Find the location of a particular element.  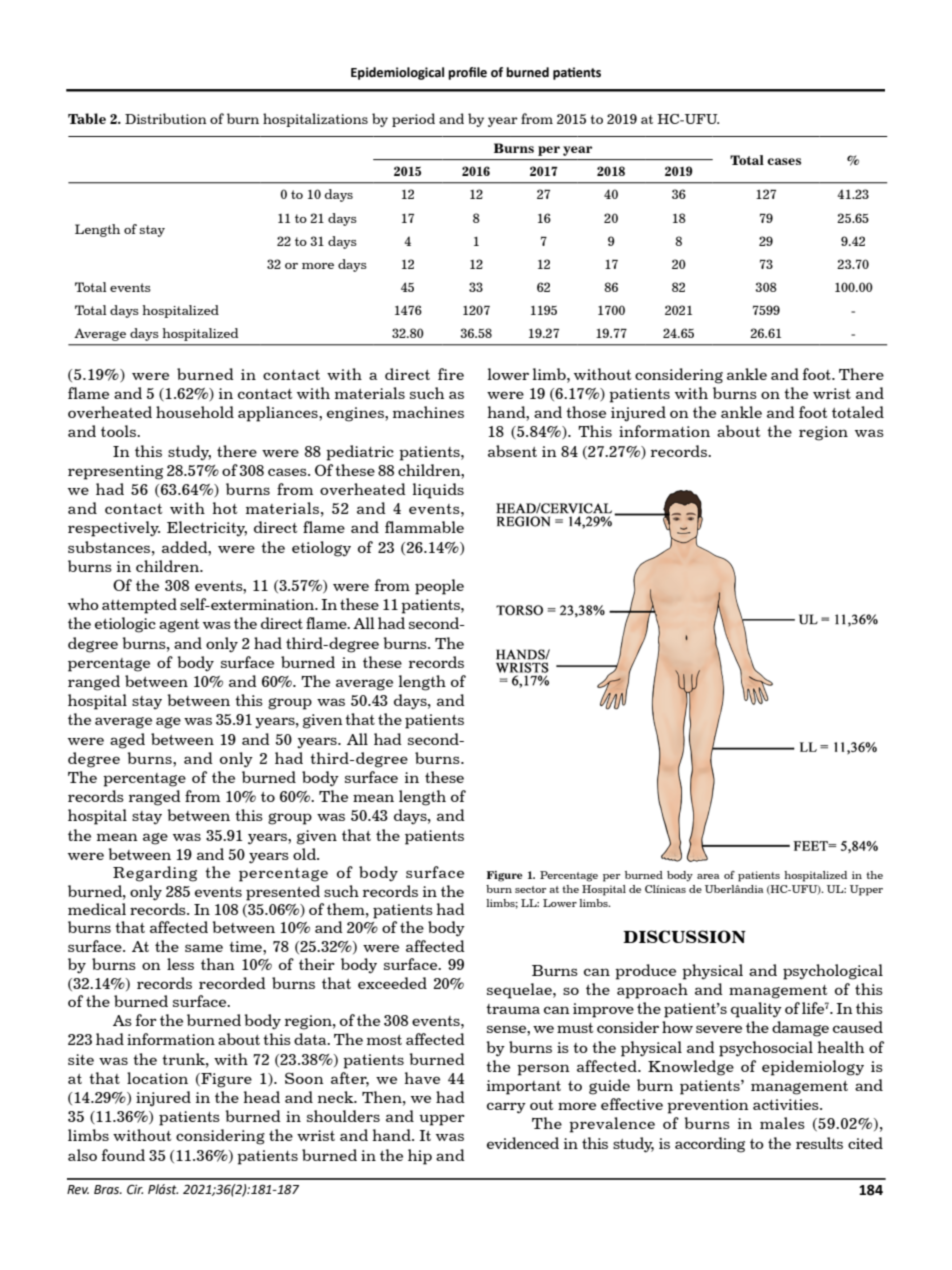

agent is located at coordinates (179, 626).
